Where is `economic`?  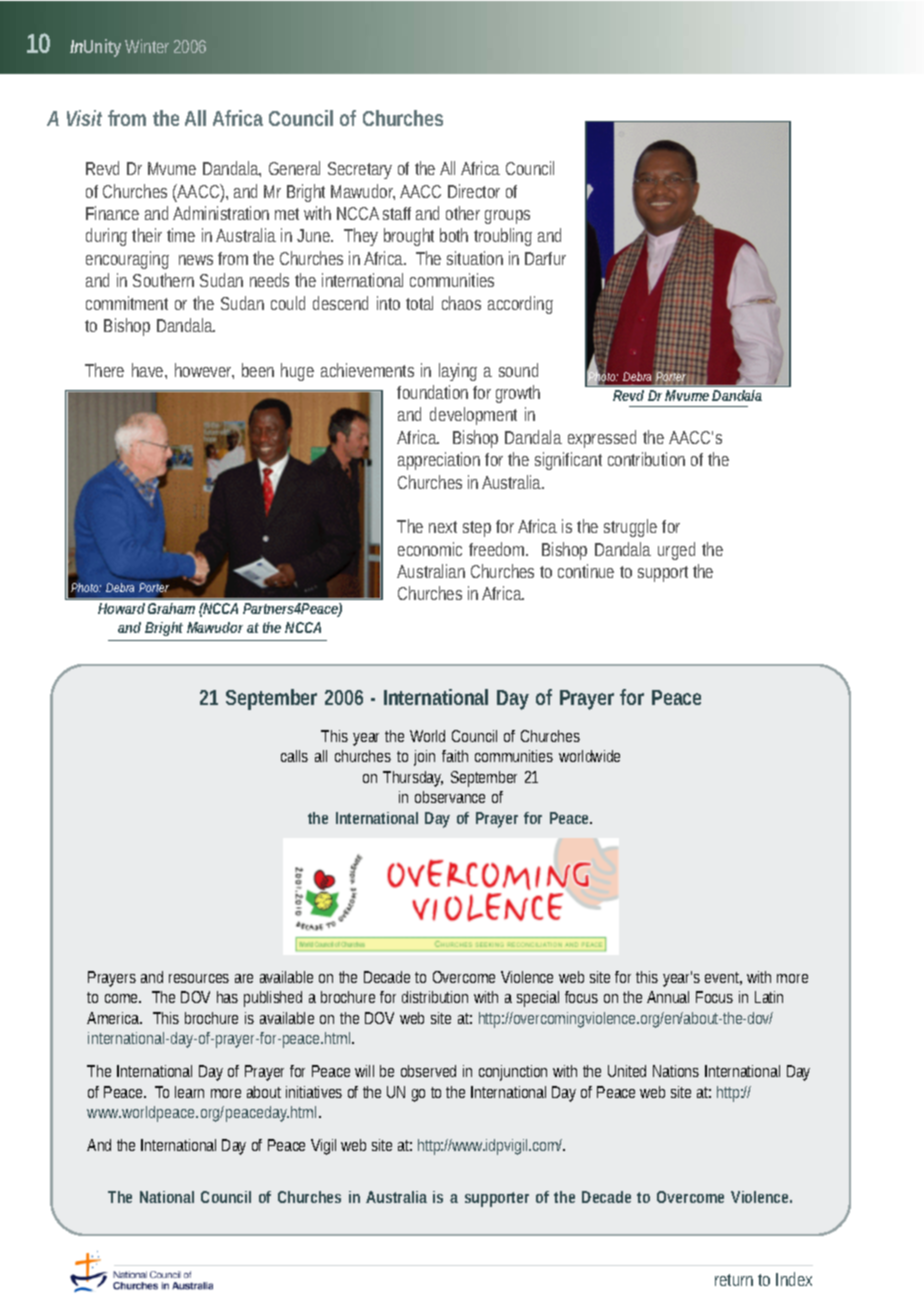
economic is located at coordinates (430, 549).
